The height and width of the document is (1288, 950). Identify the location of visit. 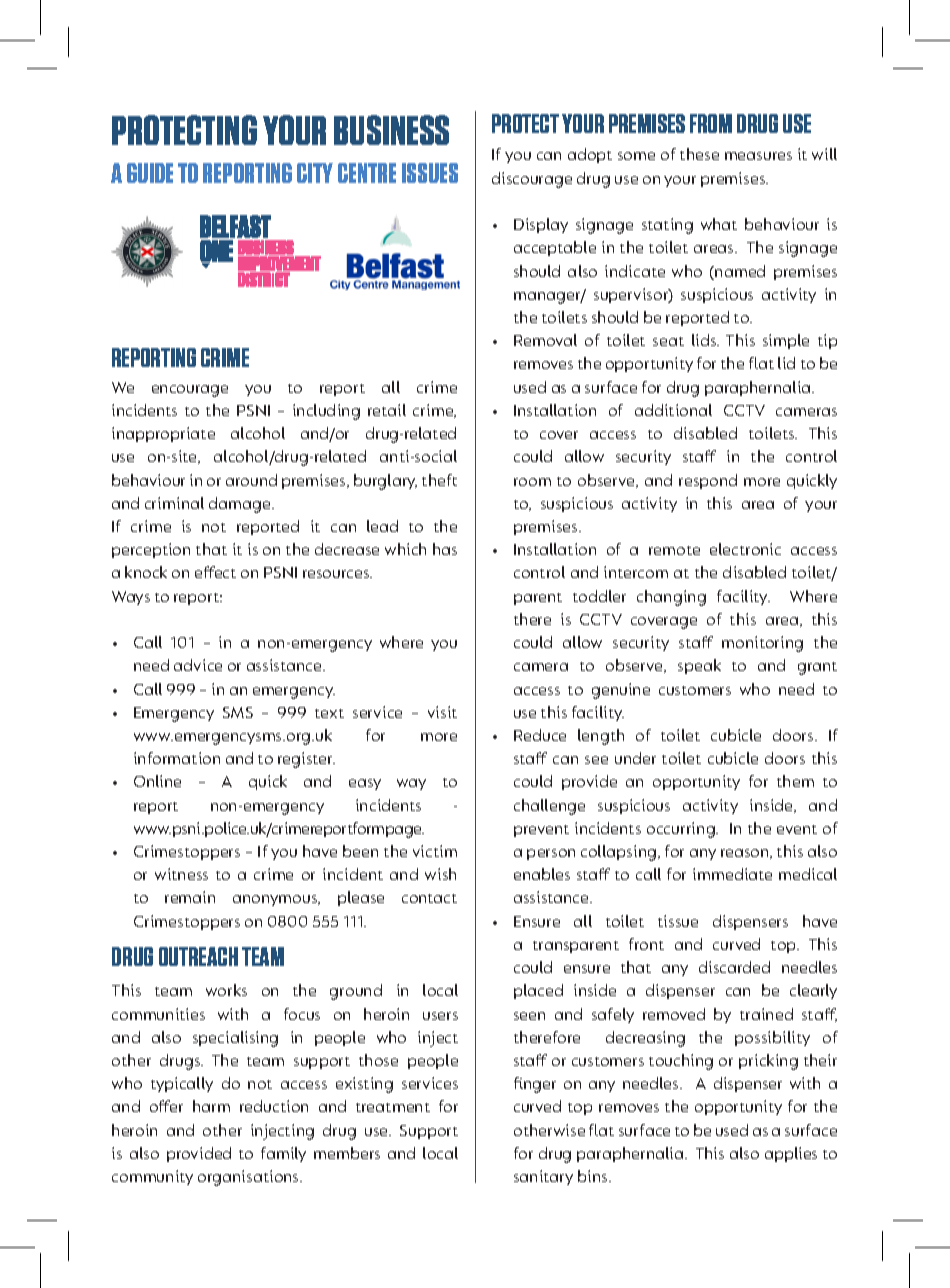
(442, 712).
